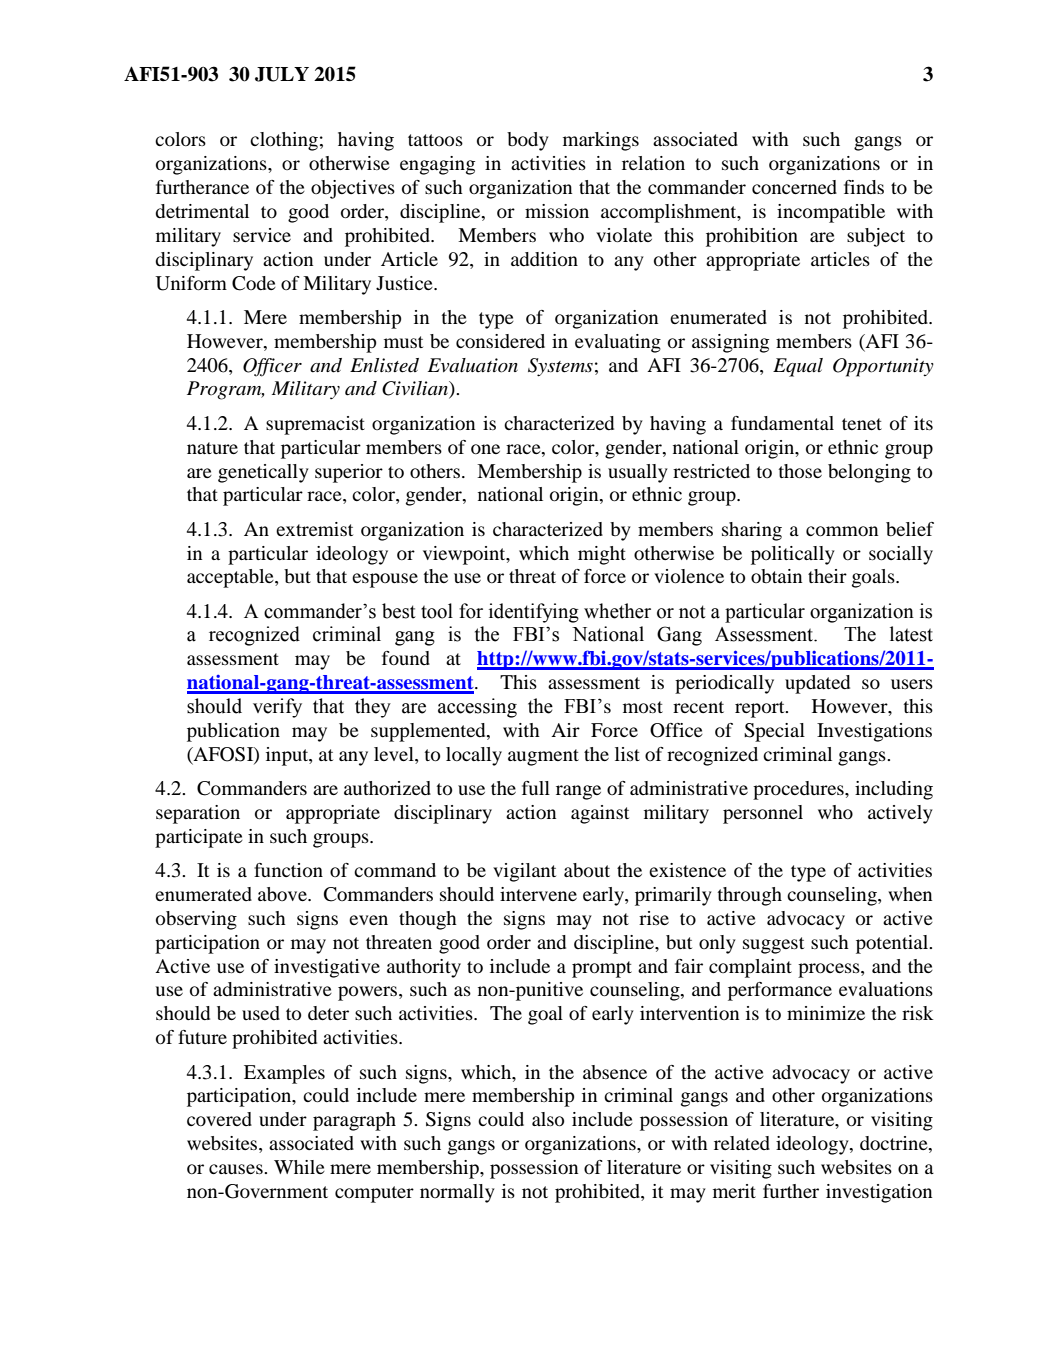 The width and height of the screenshot is (1058, 1370). I want to click on also, so click(548, 1119).
